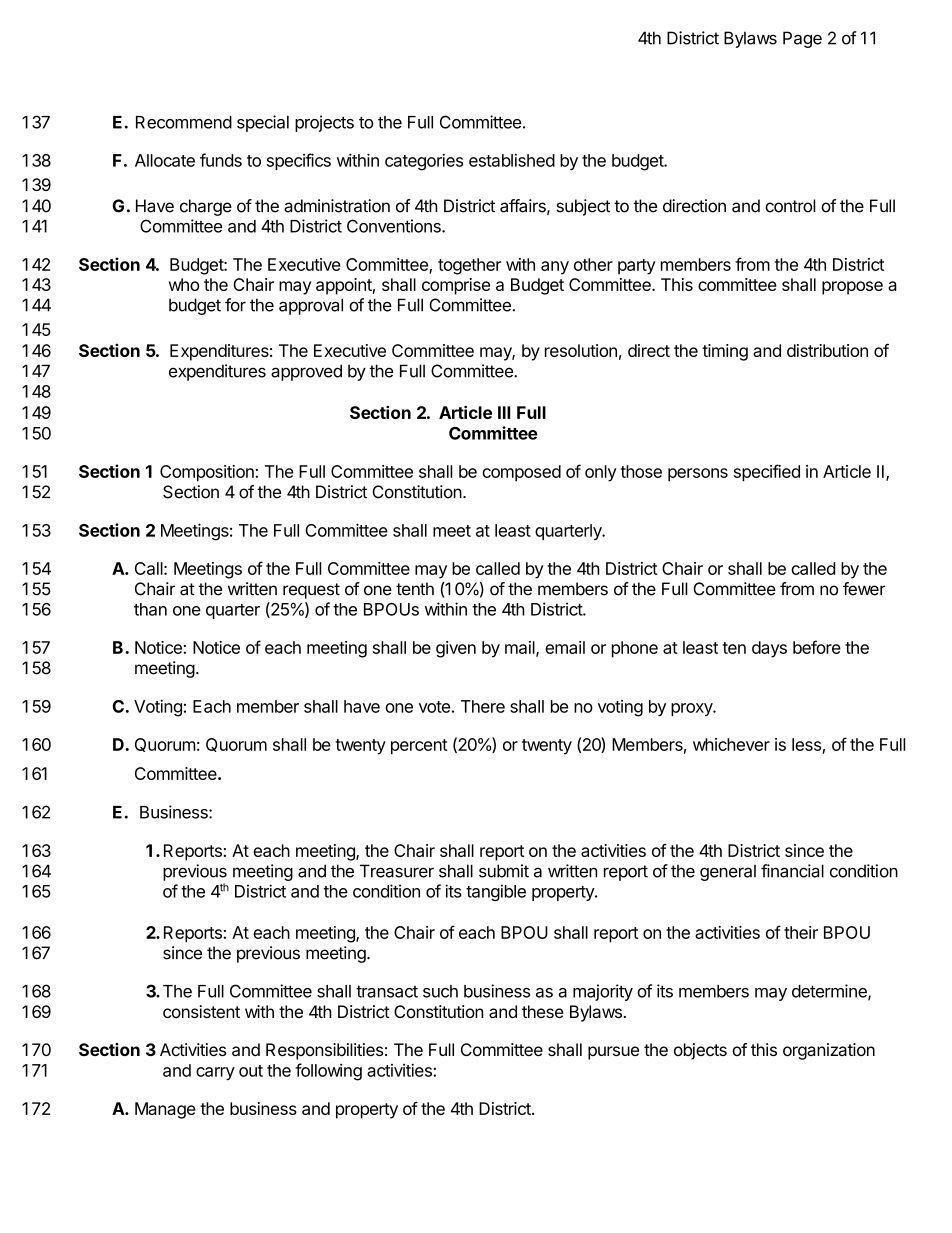 Image resolution: width=952 pixels, height=1233 pixels. Describe the element at coordinates (864, 589) in the document. I see `fewer` at that location.
